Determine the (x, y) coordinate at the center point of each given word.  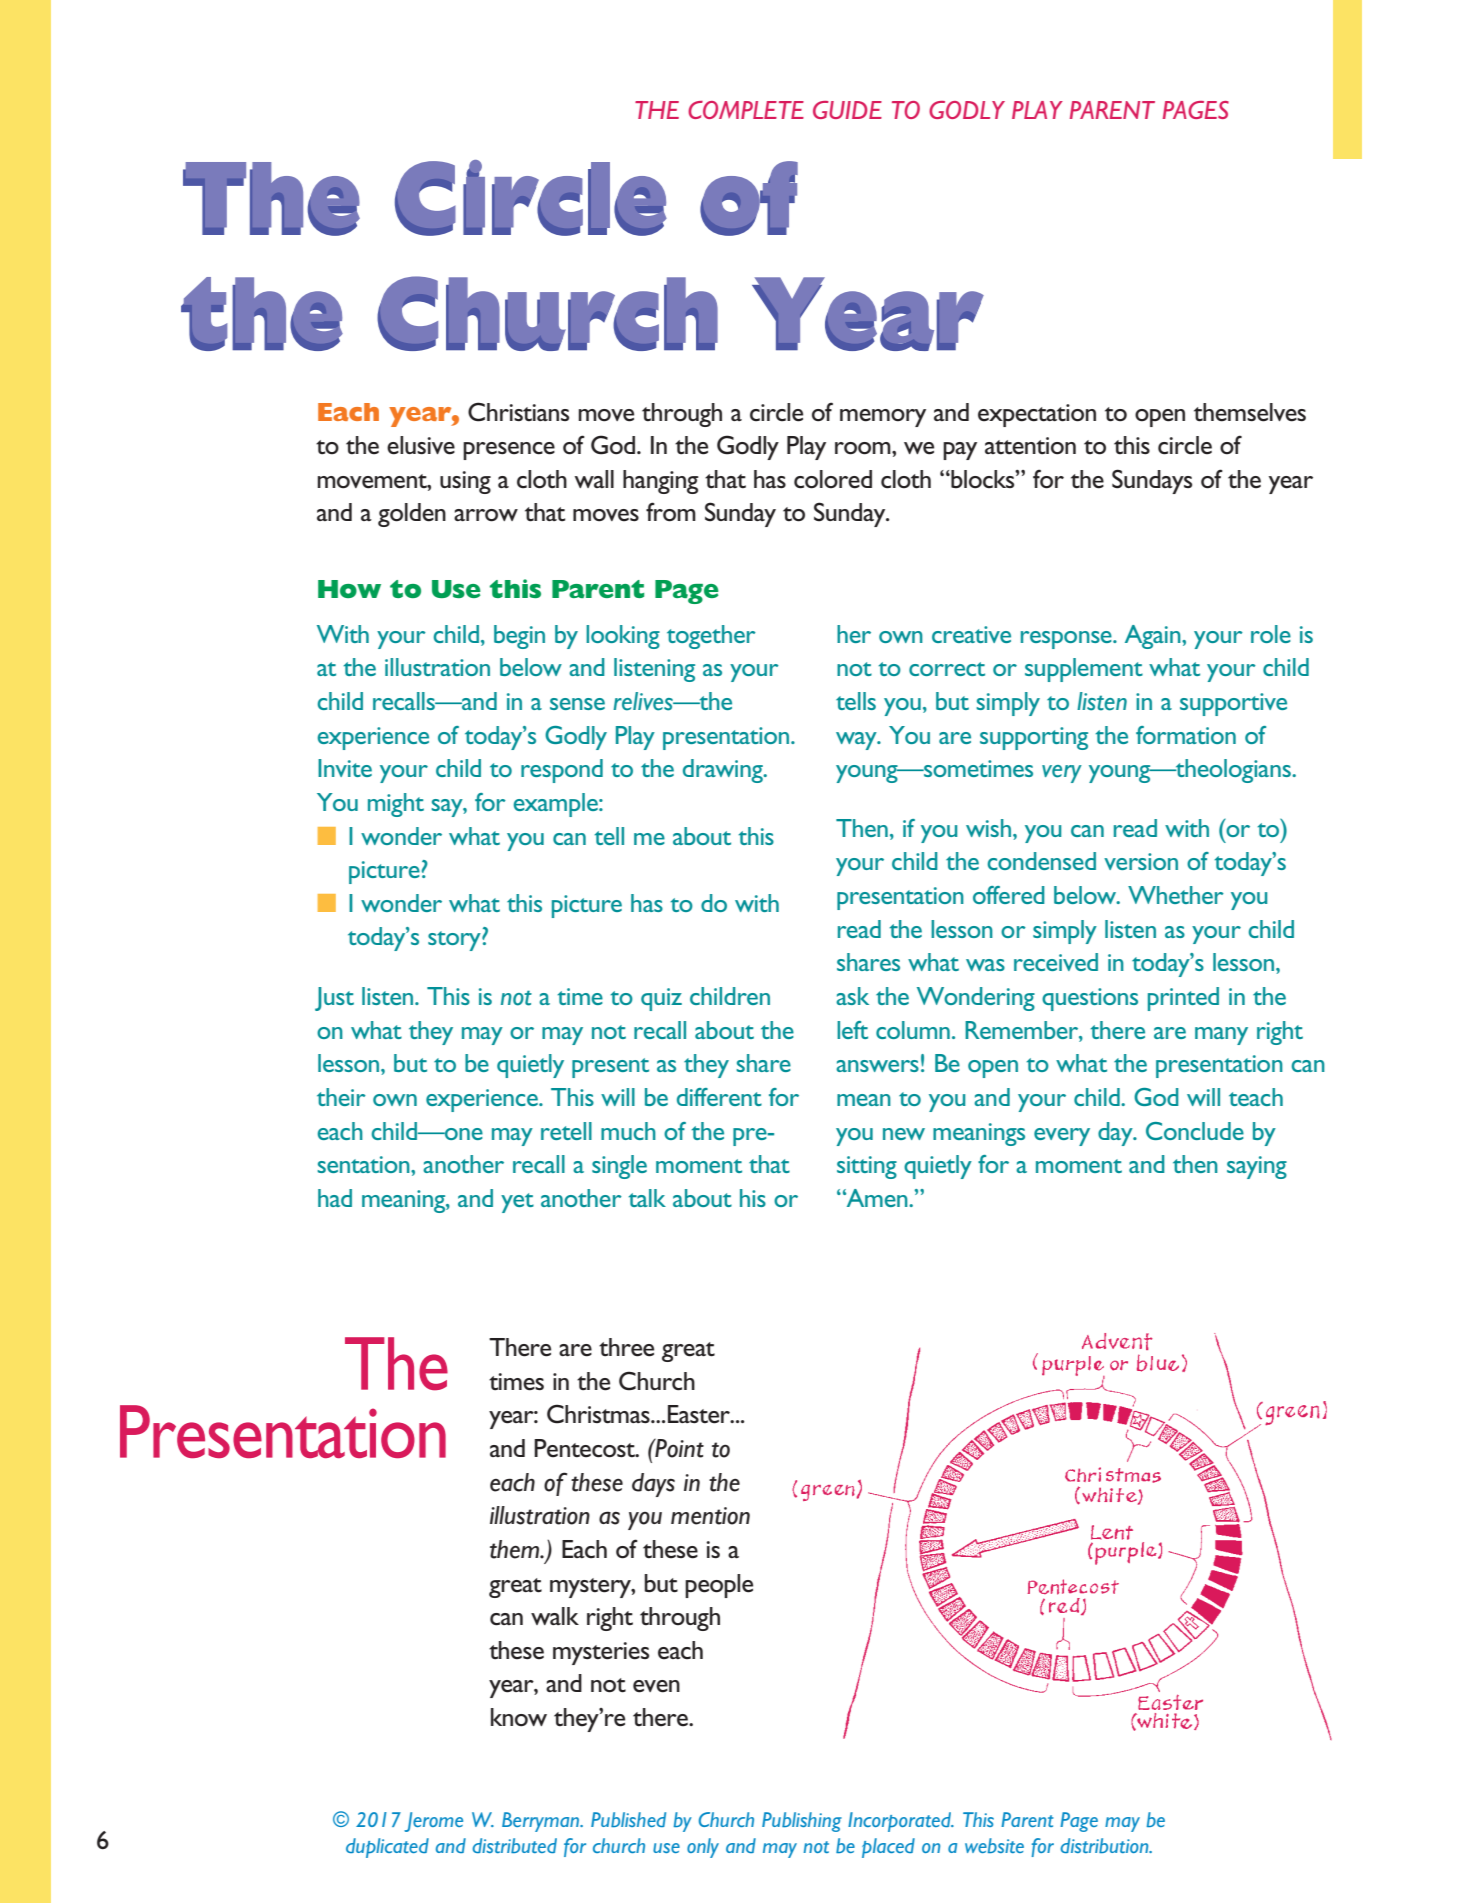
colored (833, 479)
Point (678, 1448)
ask (852, 996)
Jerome (433, 1822)
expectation (1037, 415)
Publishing (802, 1822)
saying (1257, 1167)
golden (412, 515)
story (455, 941)
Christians (518, 412)
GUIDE (847, 110)
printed (1183, 999)
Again (1154, 637)
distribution (1105, 1845)
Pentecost (585, 1448)
